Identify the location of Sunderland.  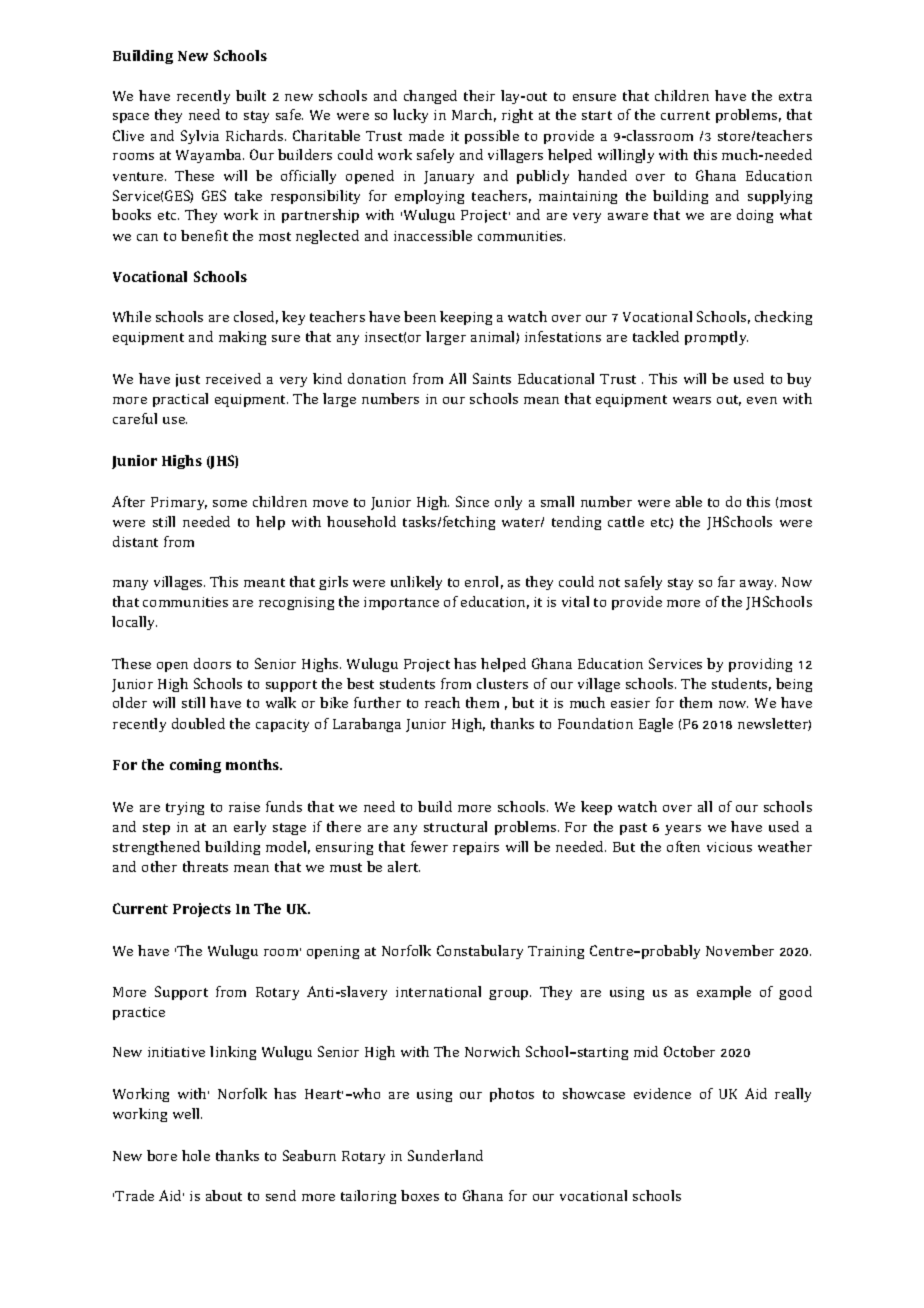
(445, 1155).
